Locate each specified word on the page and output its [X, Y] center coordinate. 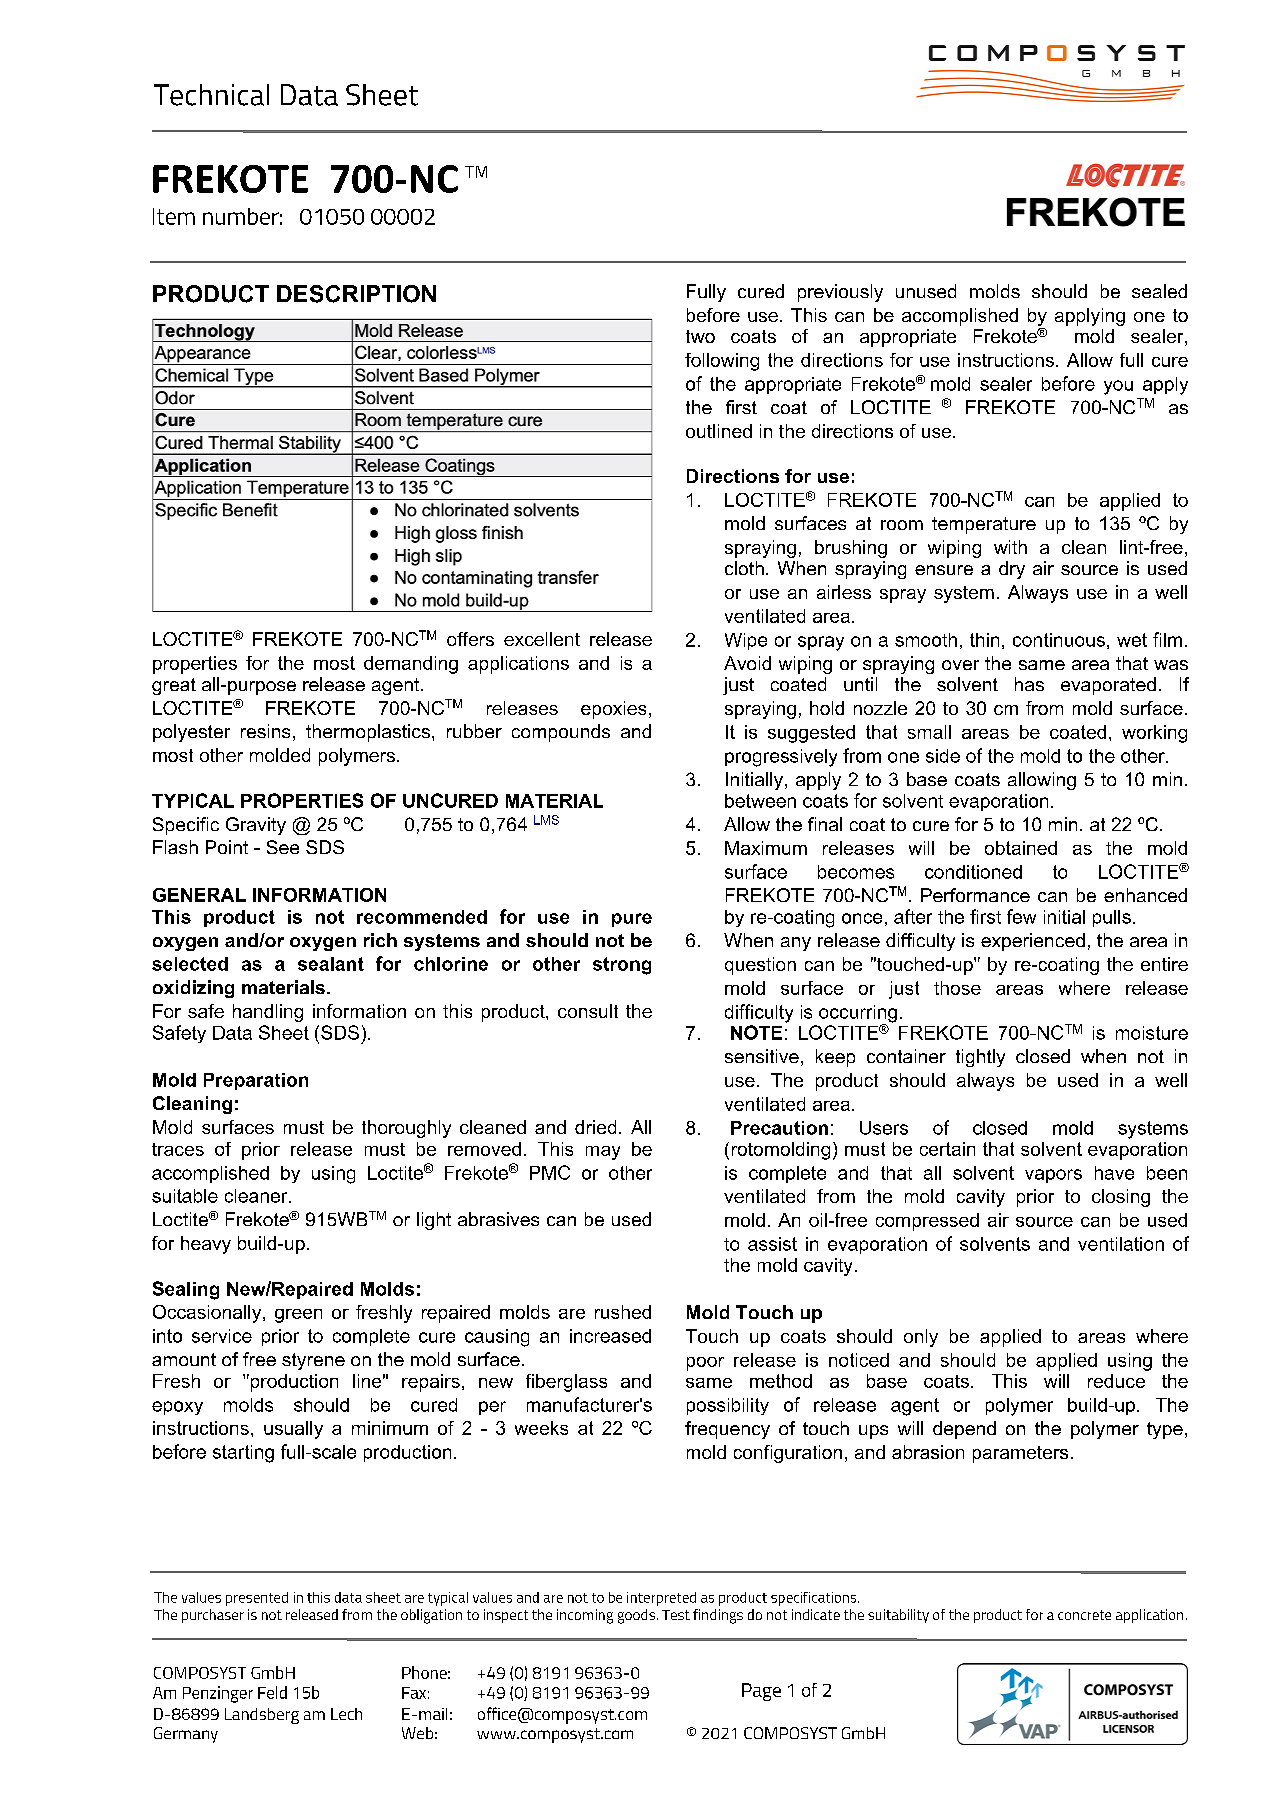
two [700, 336]
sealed [1159, 291]
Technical [211, 95]
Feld [272, 1692]
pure [632, 920]
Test [676, 1615]
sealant [331, 964]
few [1021, 916]
